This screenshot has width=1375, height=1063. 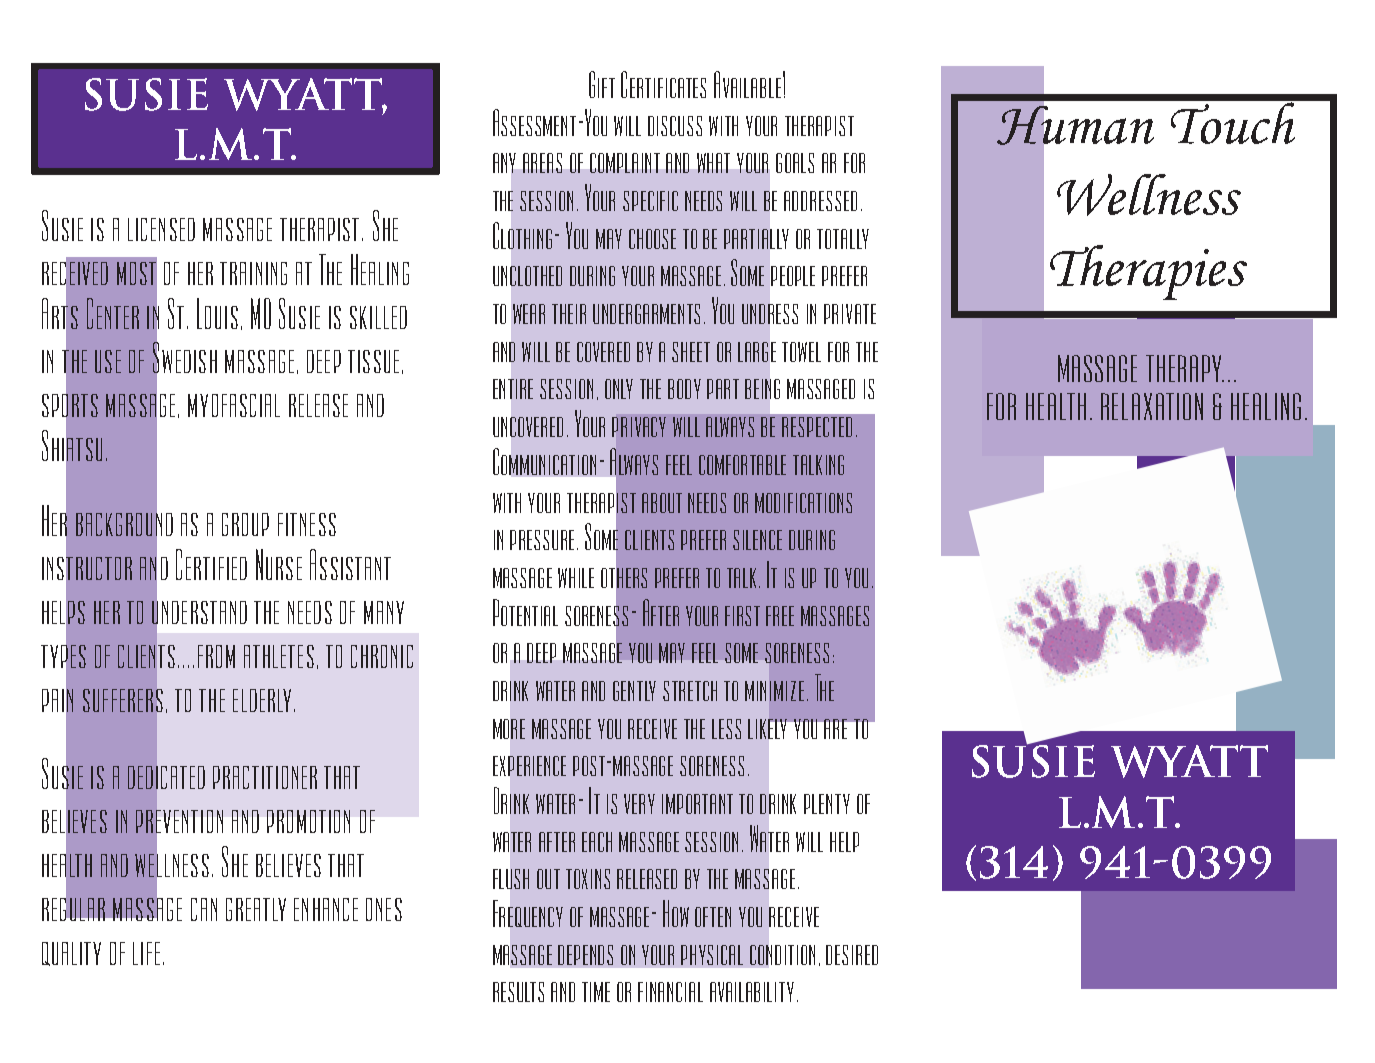 What do you see at coordinates (245, 524) in the screenshot?
I see `group` at bounding box center [245, 524].
